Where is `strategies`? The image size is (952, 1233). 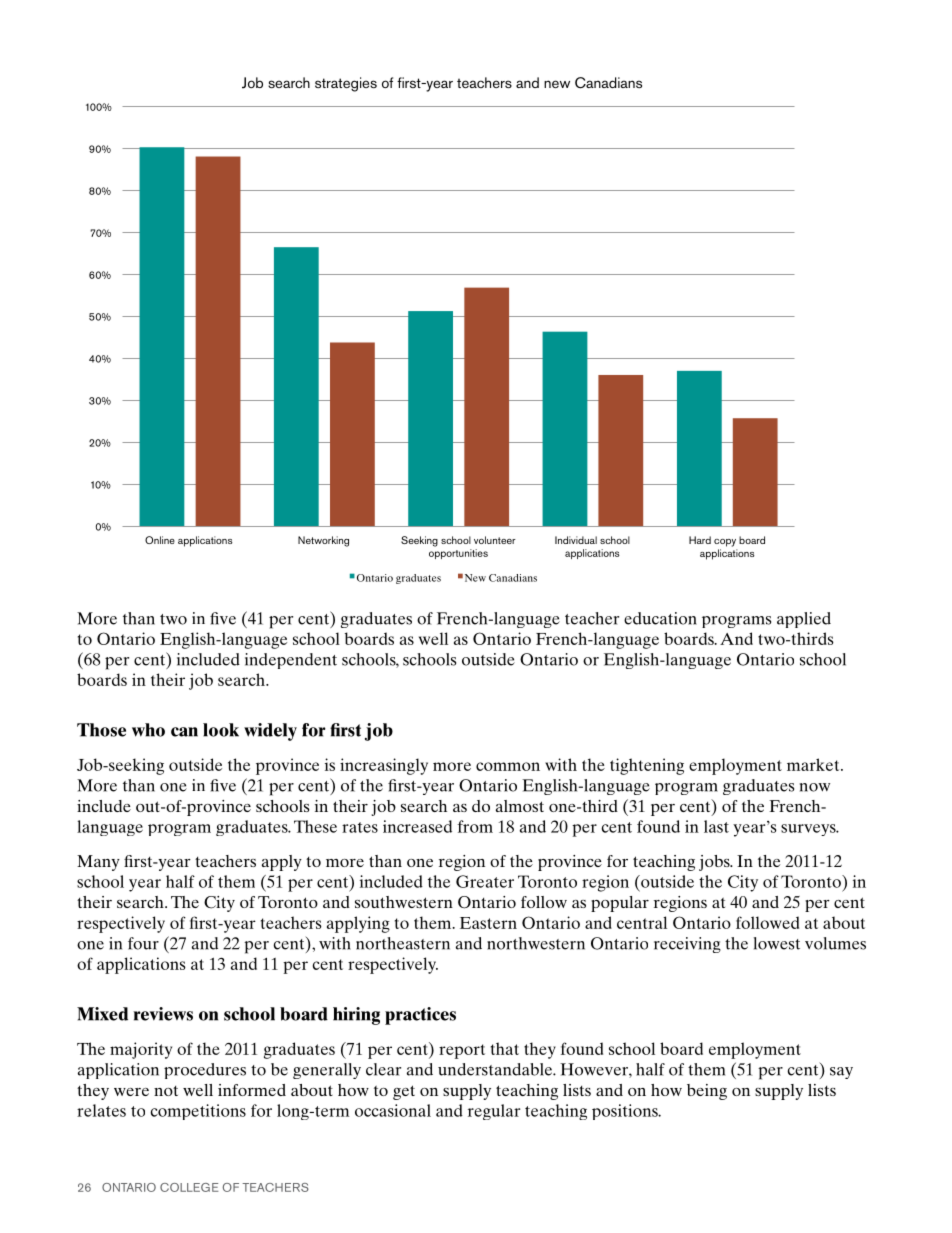 strategies is located at coordinates (346, 84).
